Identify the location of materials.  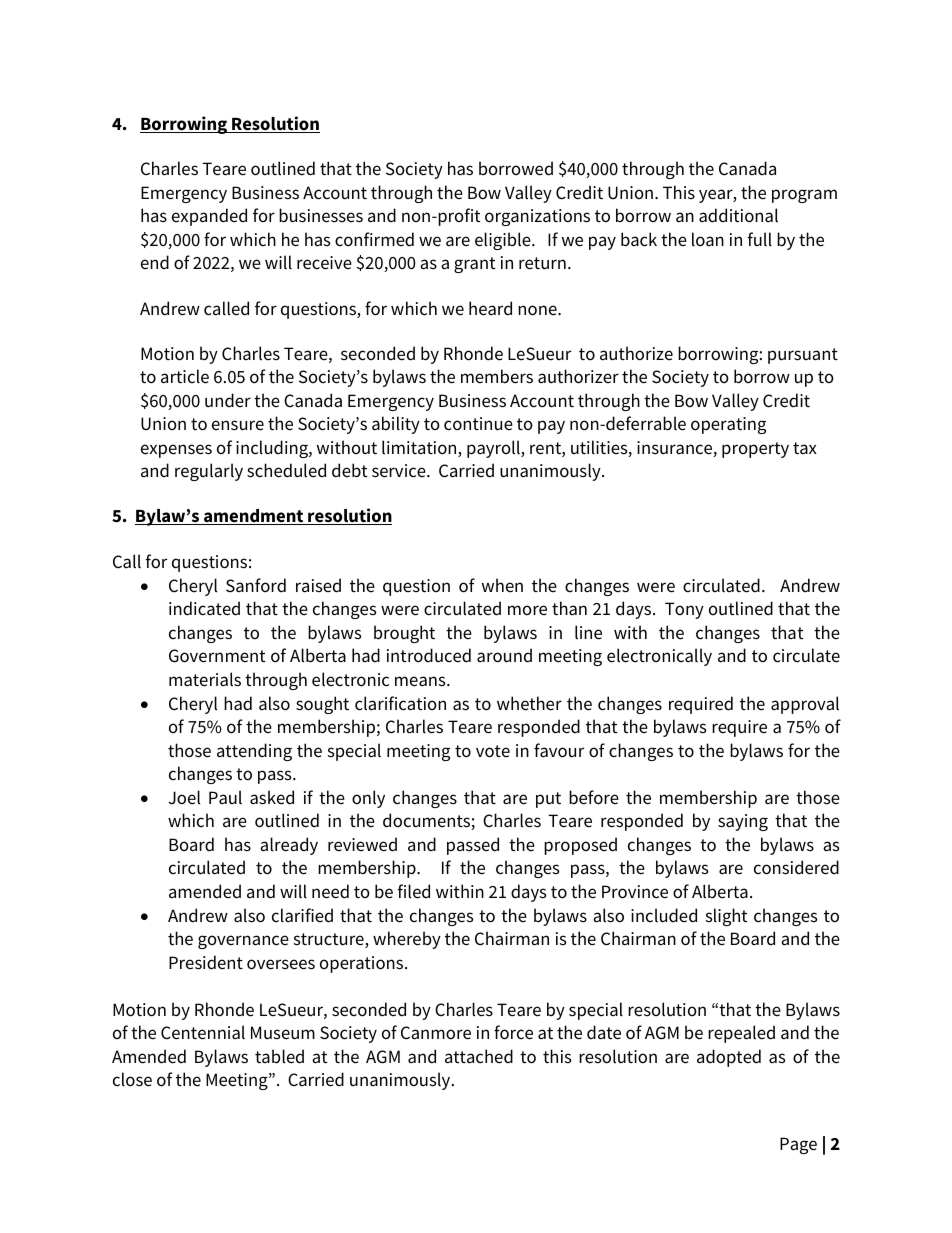
(205, 679).
